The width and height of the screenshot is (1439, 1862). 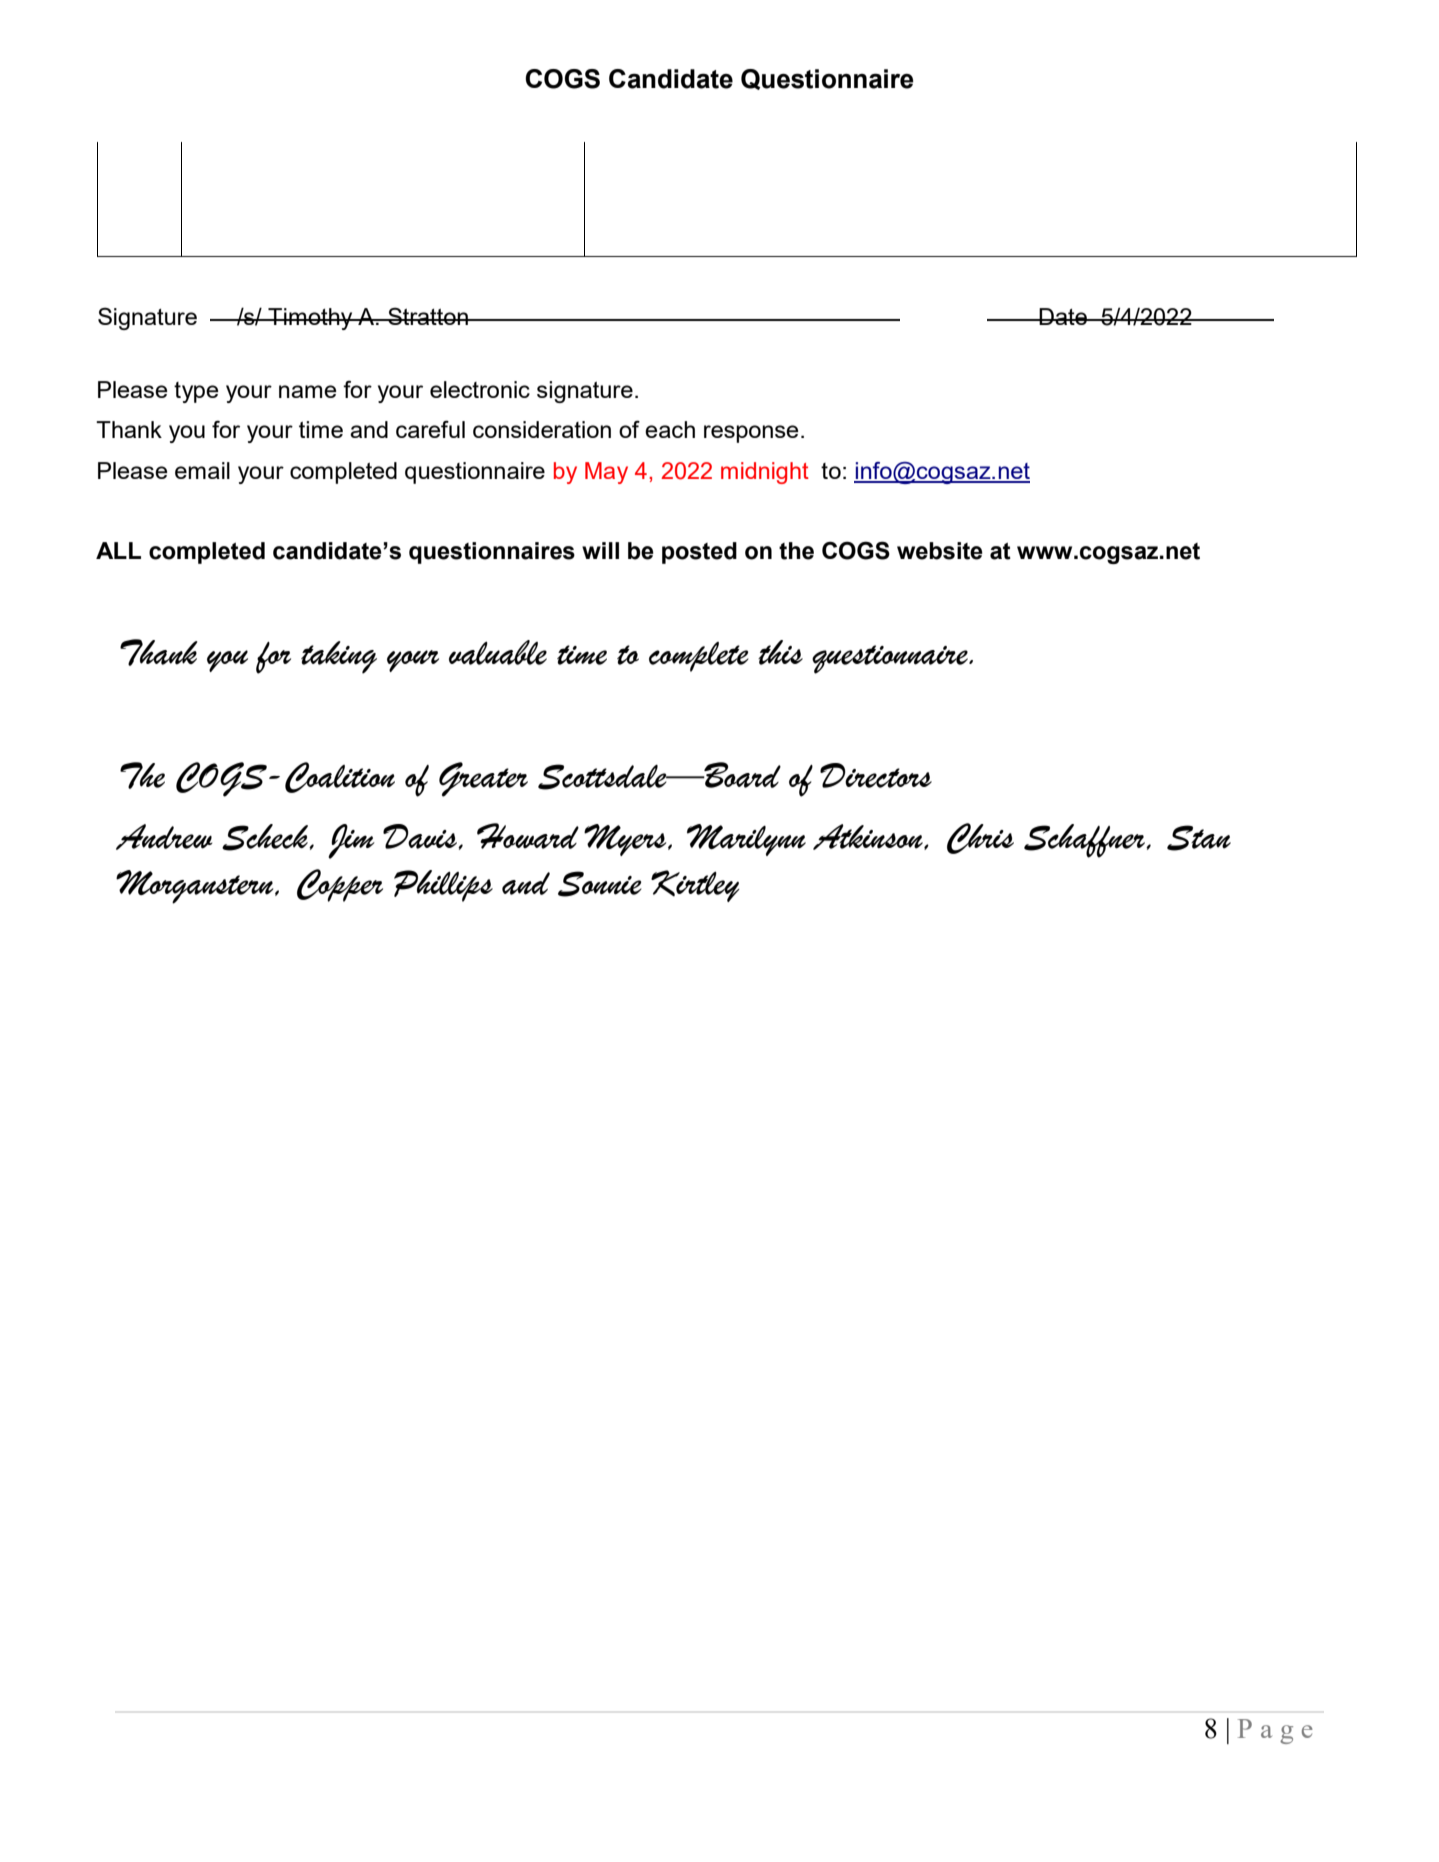 I want to click on response, so click(x=751, y=434).
